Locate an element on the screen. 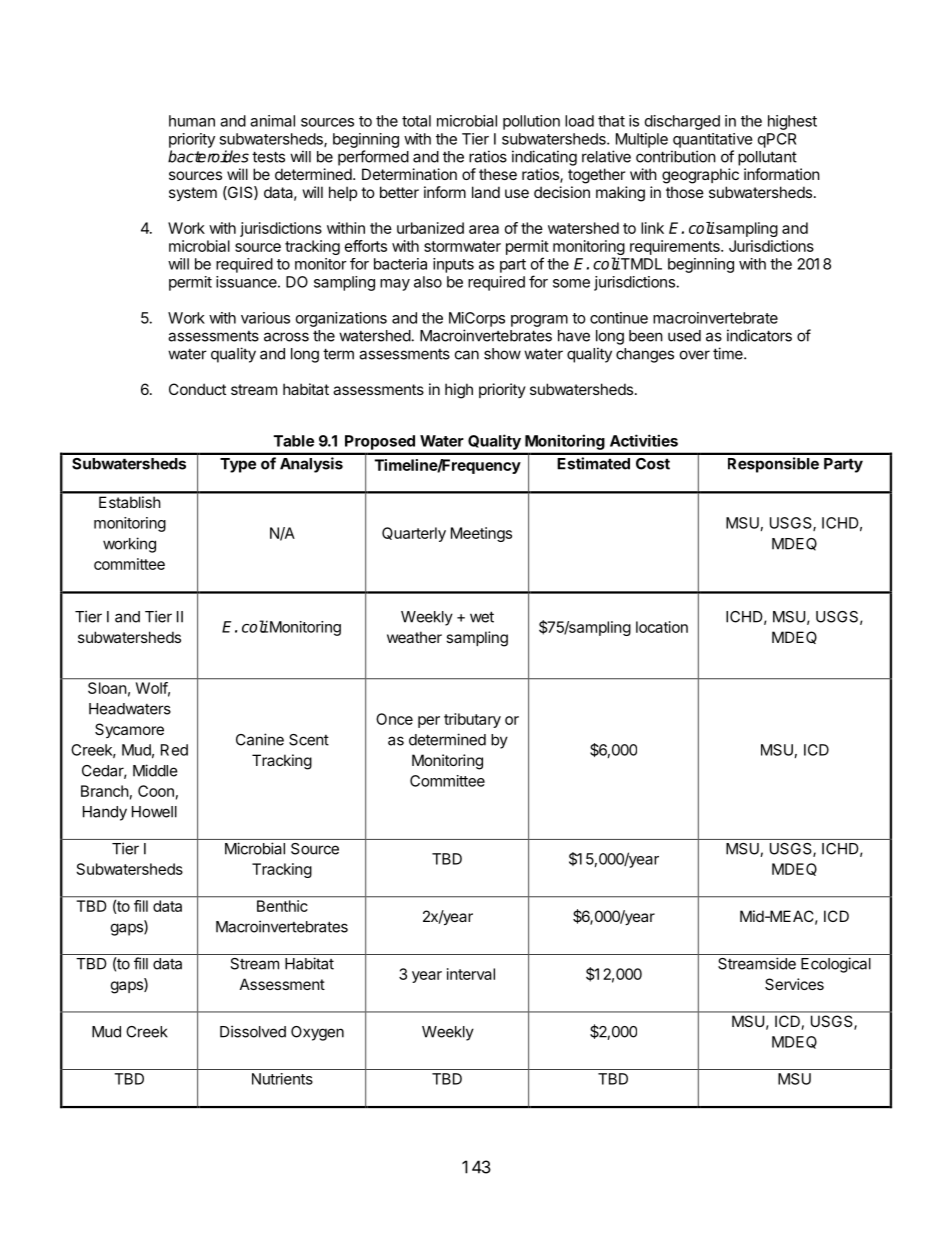  pollutant is located at coordinates (767, 158).
